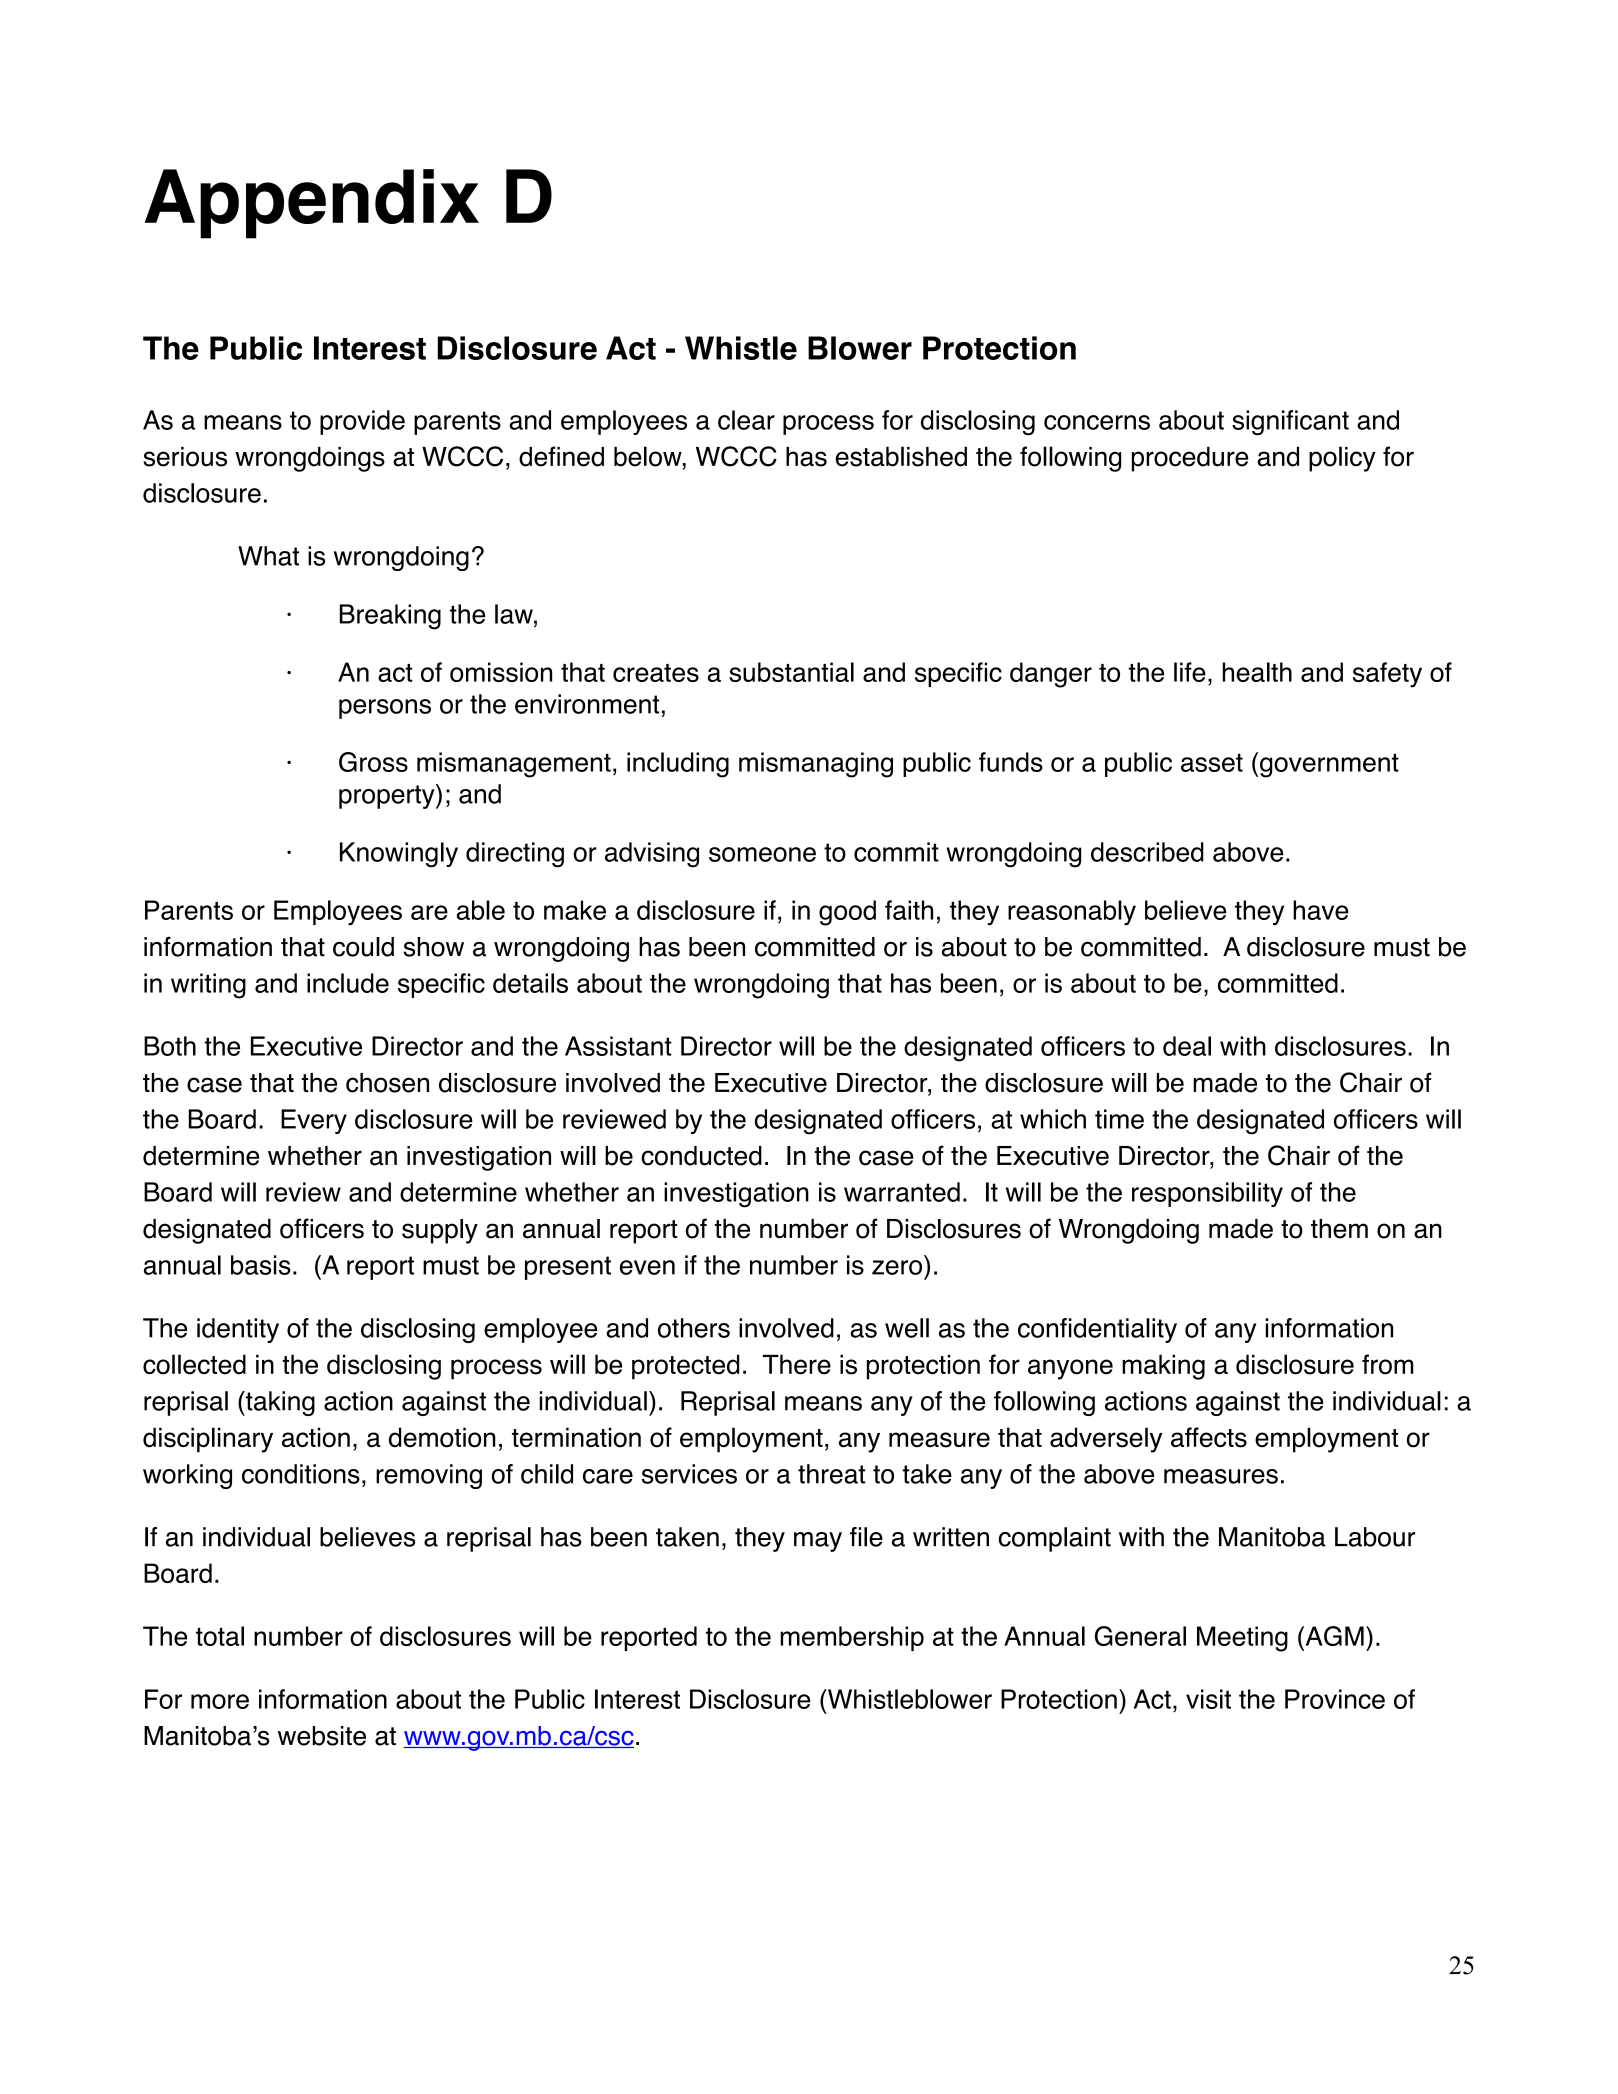  Describe the element at coordinates (746, 420) in the screenshot. I see `clear` at that location.
